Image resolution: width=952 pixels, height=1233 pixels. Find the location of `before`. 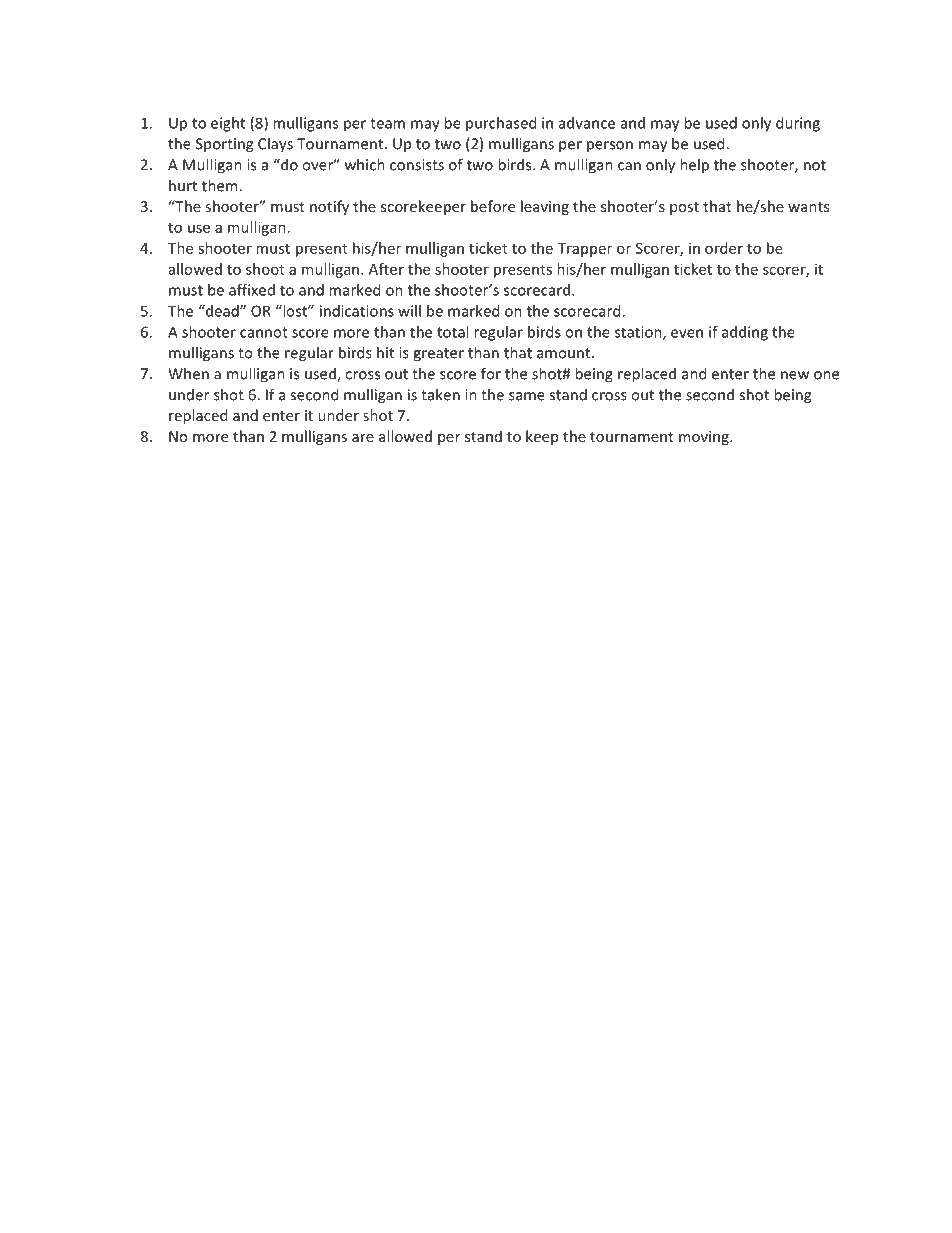

before is located at coordinates (493, 206).
